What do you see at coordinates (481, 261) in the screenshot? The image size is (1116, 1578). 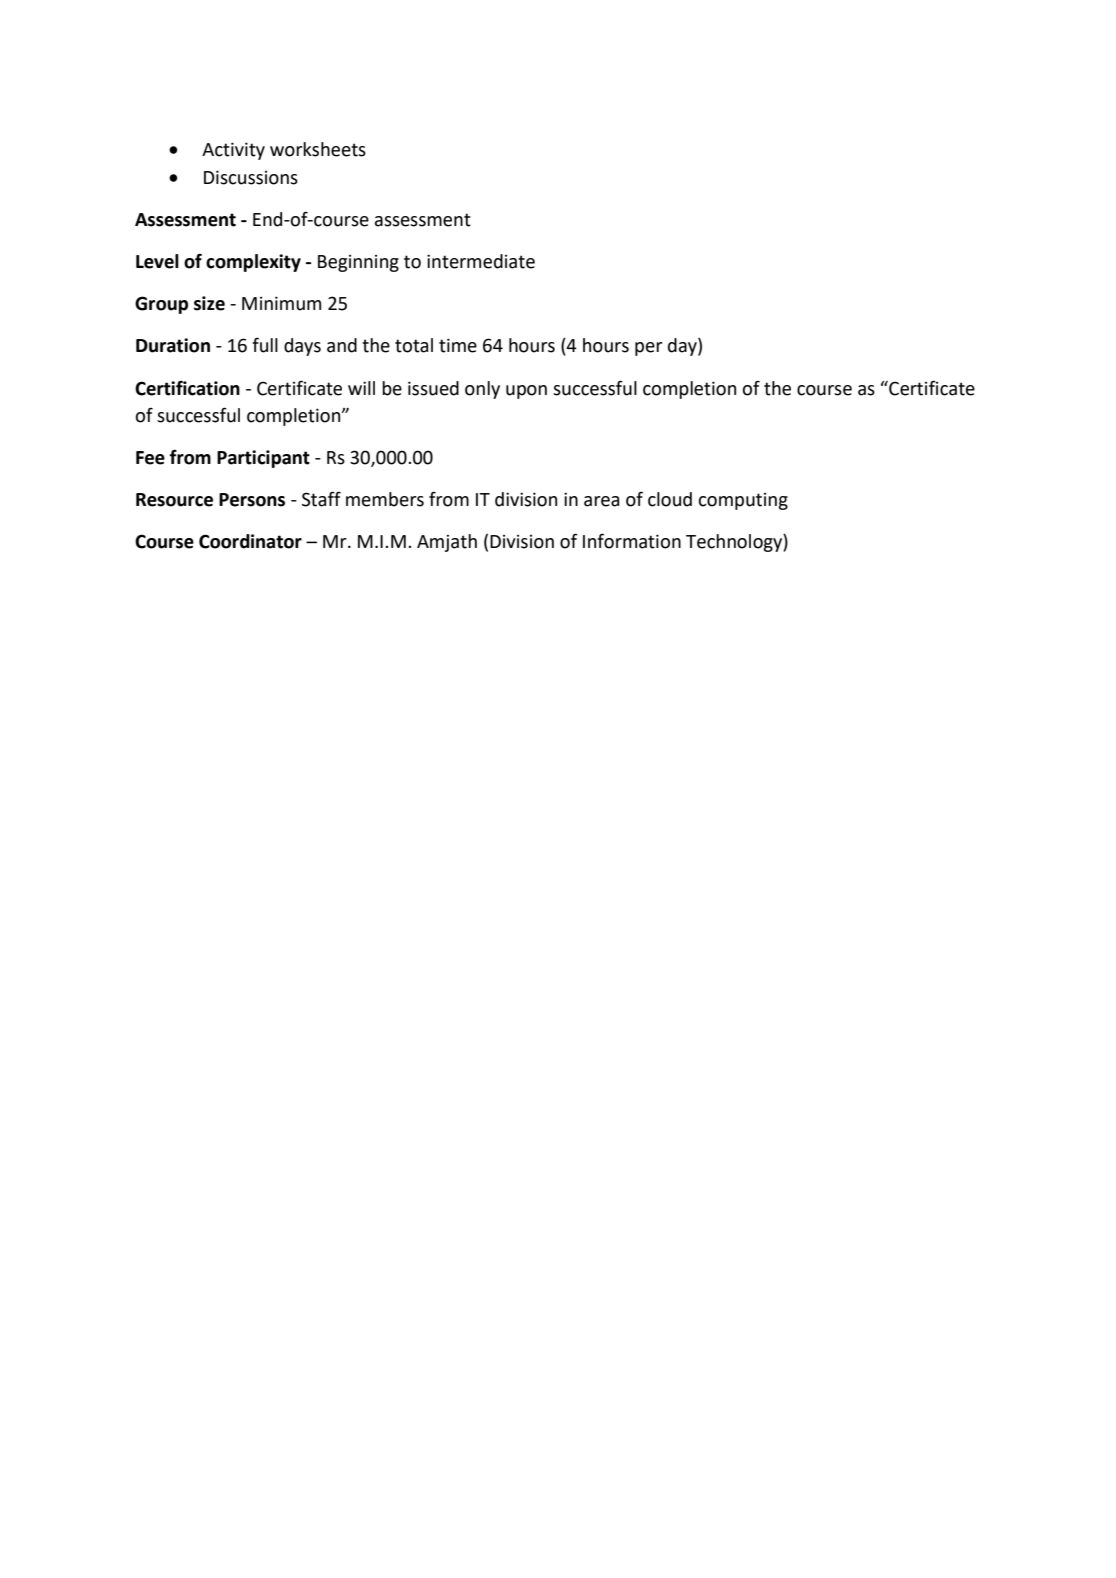 I see `intermediate` at bounding box center [481, 261].
